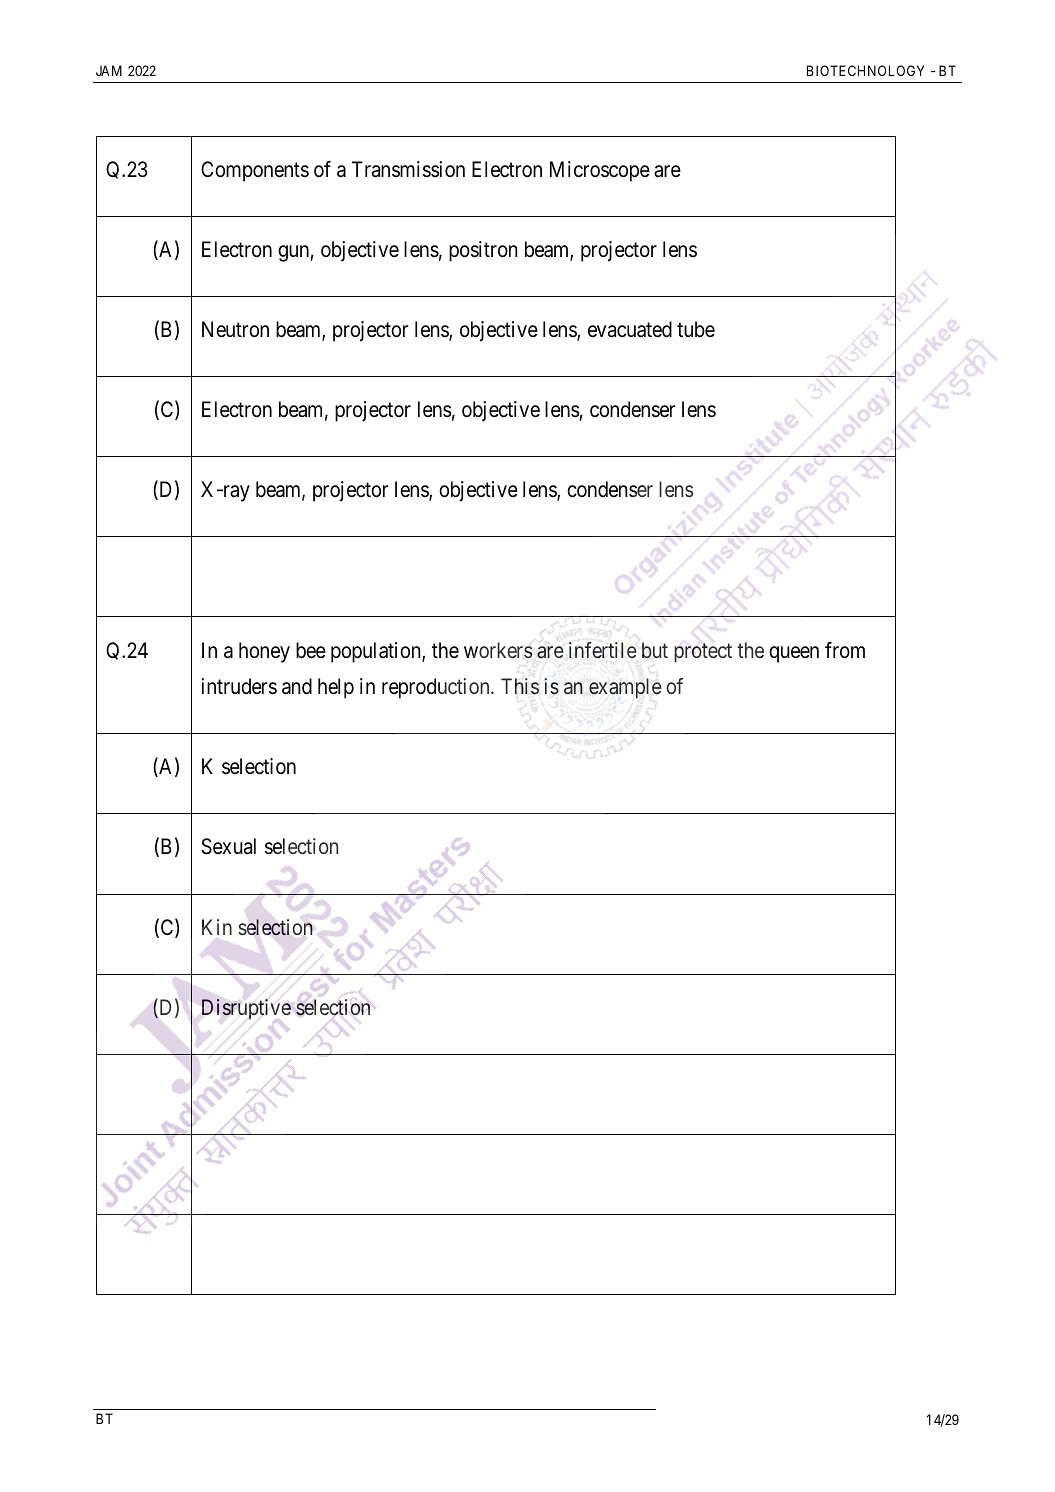 The image size is (1055, 1492). I want to click on queen, so click(794, 654).
